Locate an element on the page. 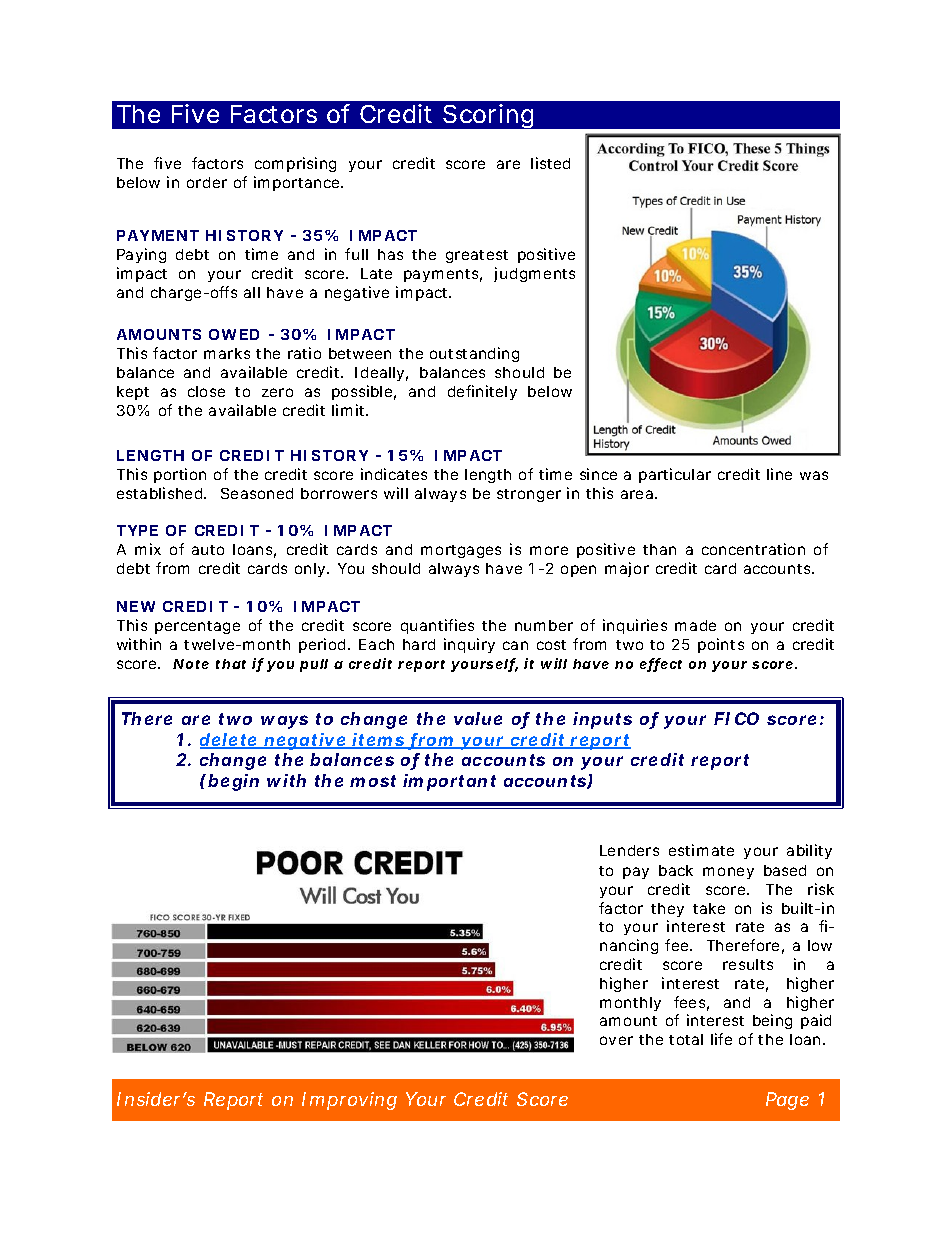  judgments is located at coordinates (534, 274).
